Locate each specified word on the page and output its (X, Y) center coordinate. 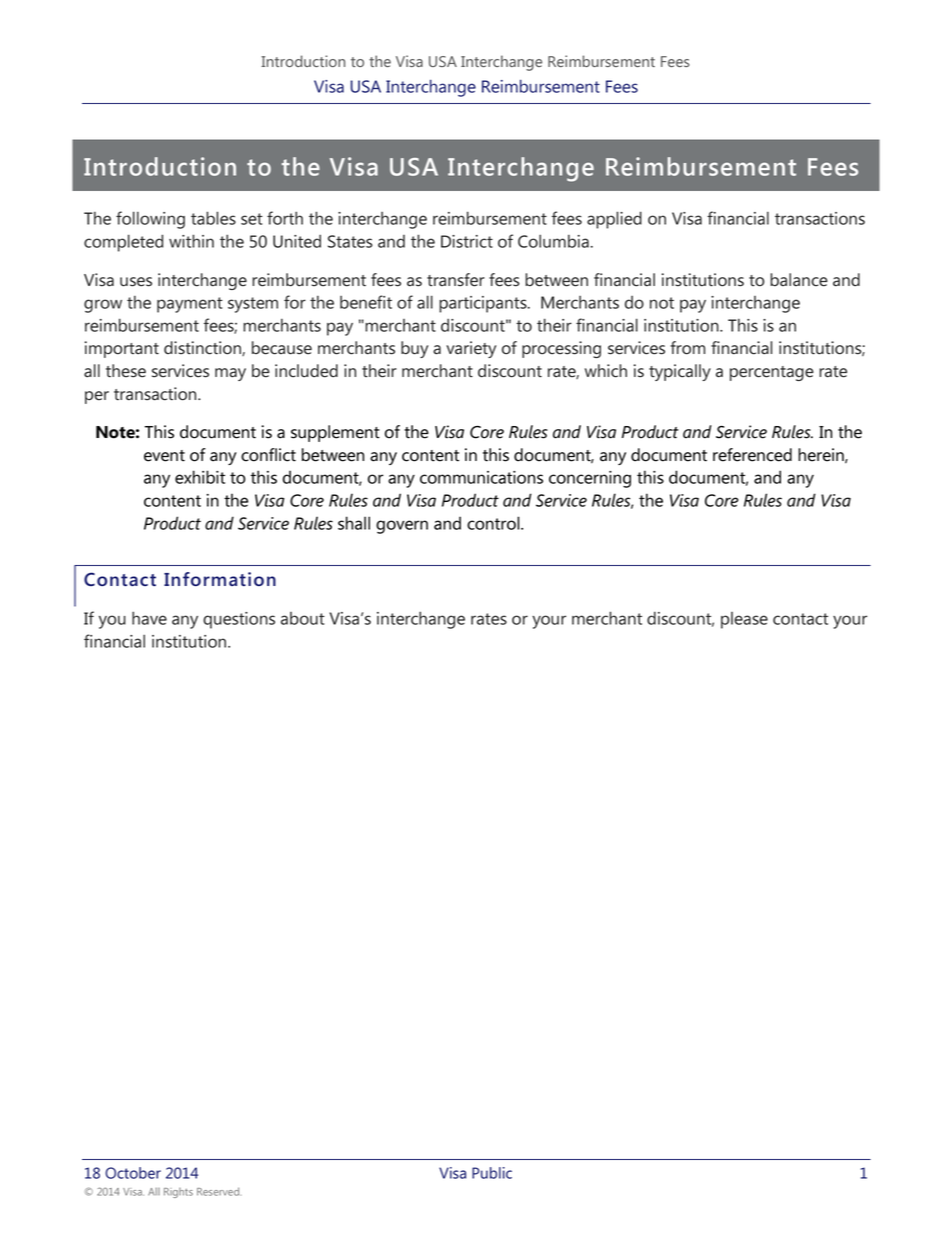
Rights (178, 1193)
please (744, 620)
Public (492, 1173)
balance (799, 280)
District (467, 241)
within (191, 241)
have (149, 618)
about (303, 618)
